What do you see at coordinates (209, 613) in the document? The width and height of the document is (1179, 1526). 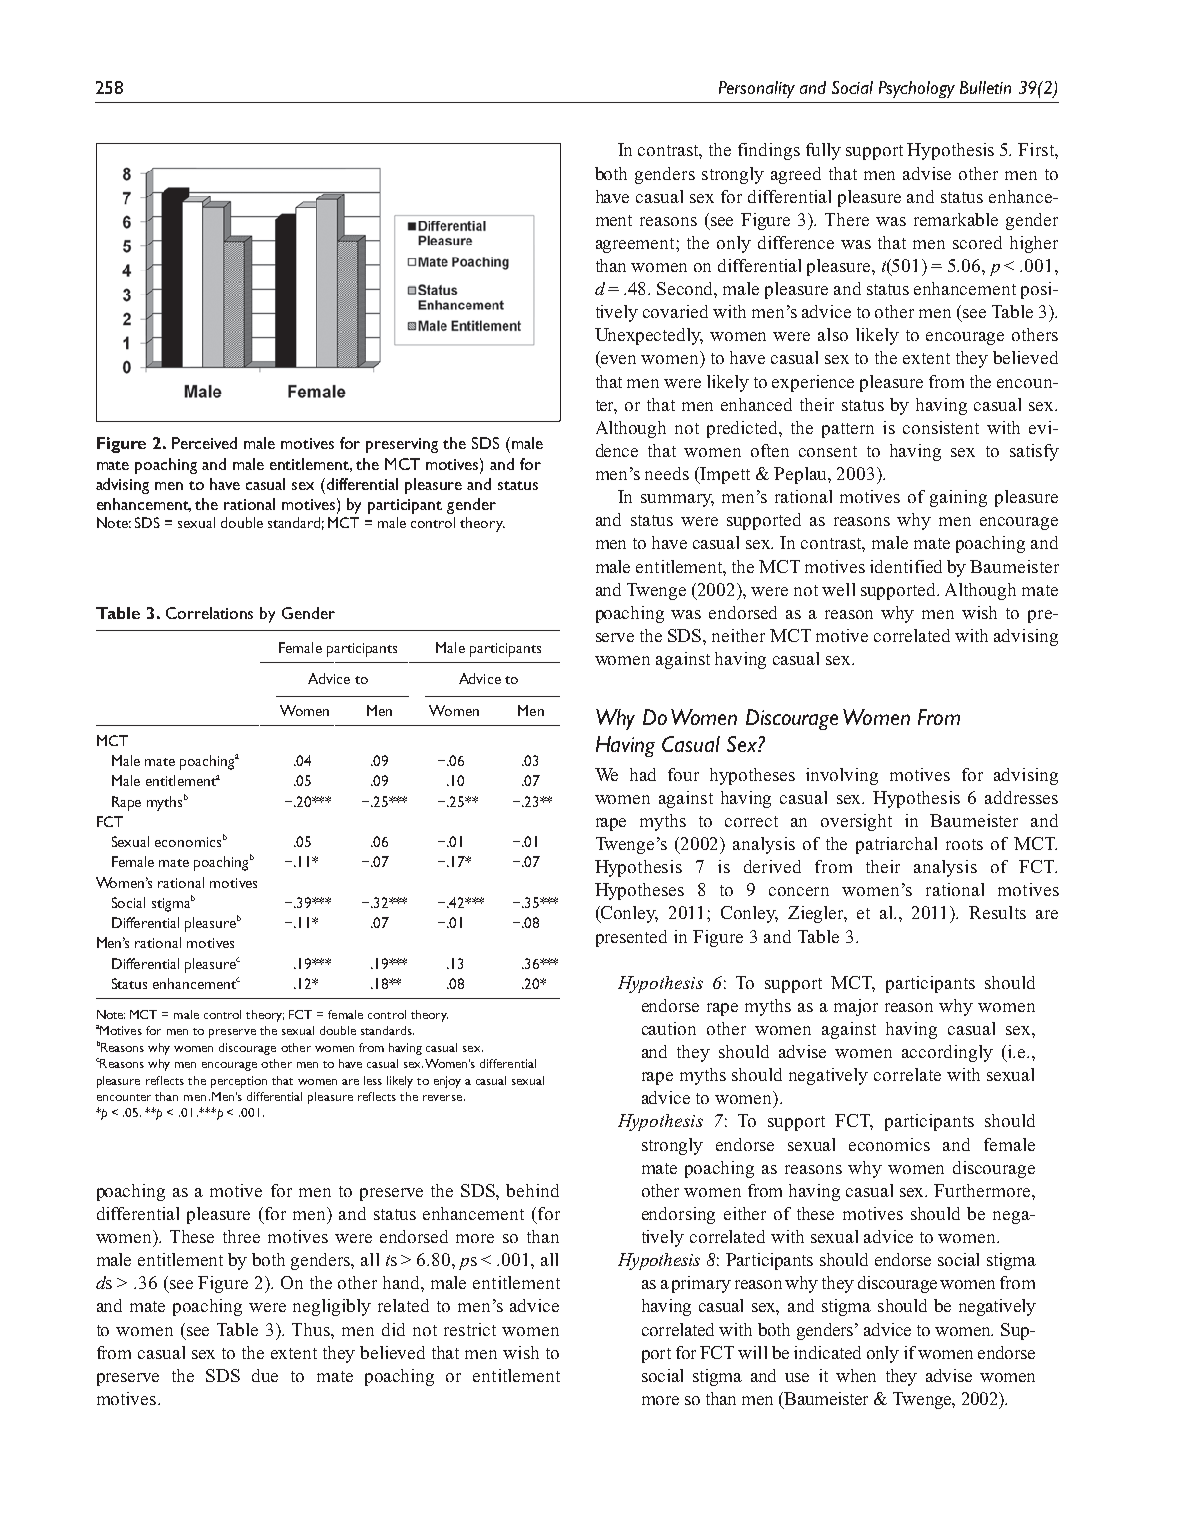 I see `Correlations` at bounding box center [209, 613].
